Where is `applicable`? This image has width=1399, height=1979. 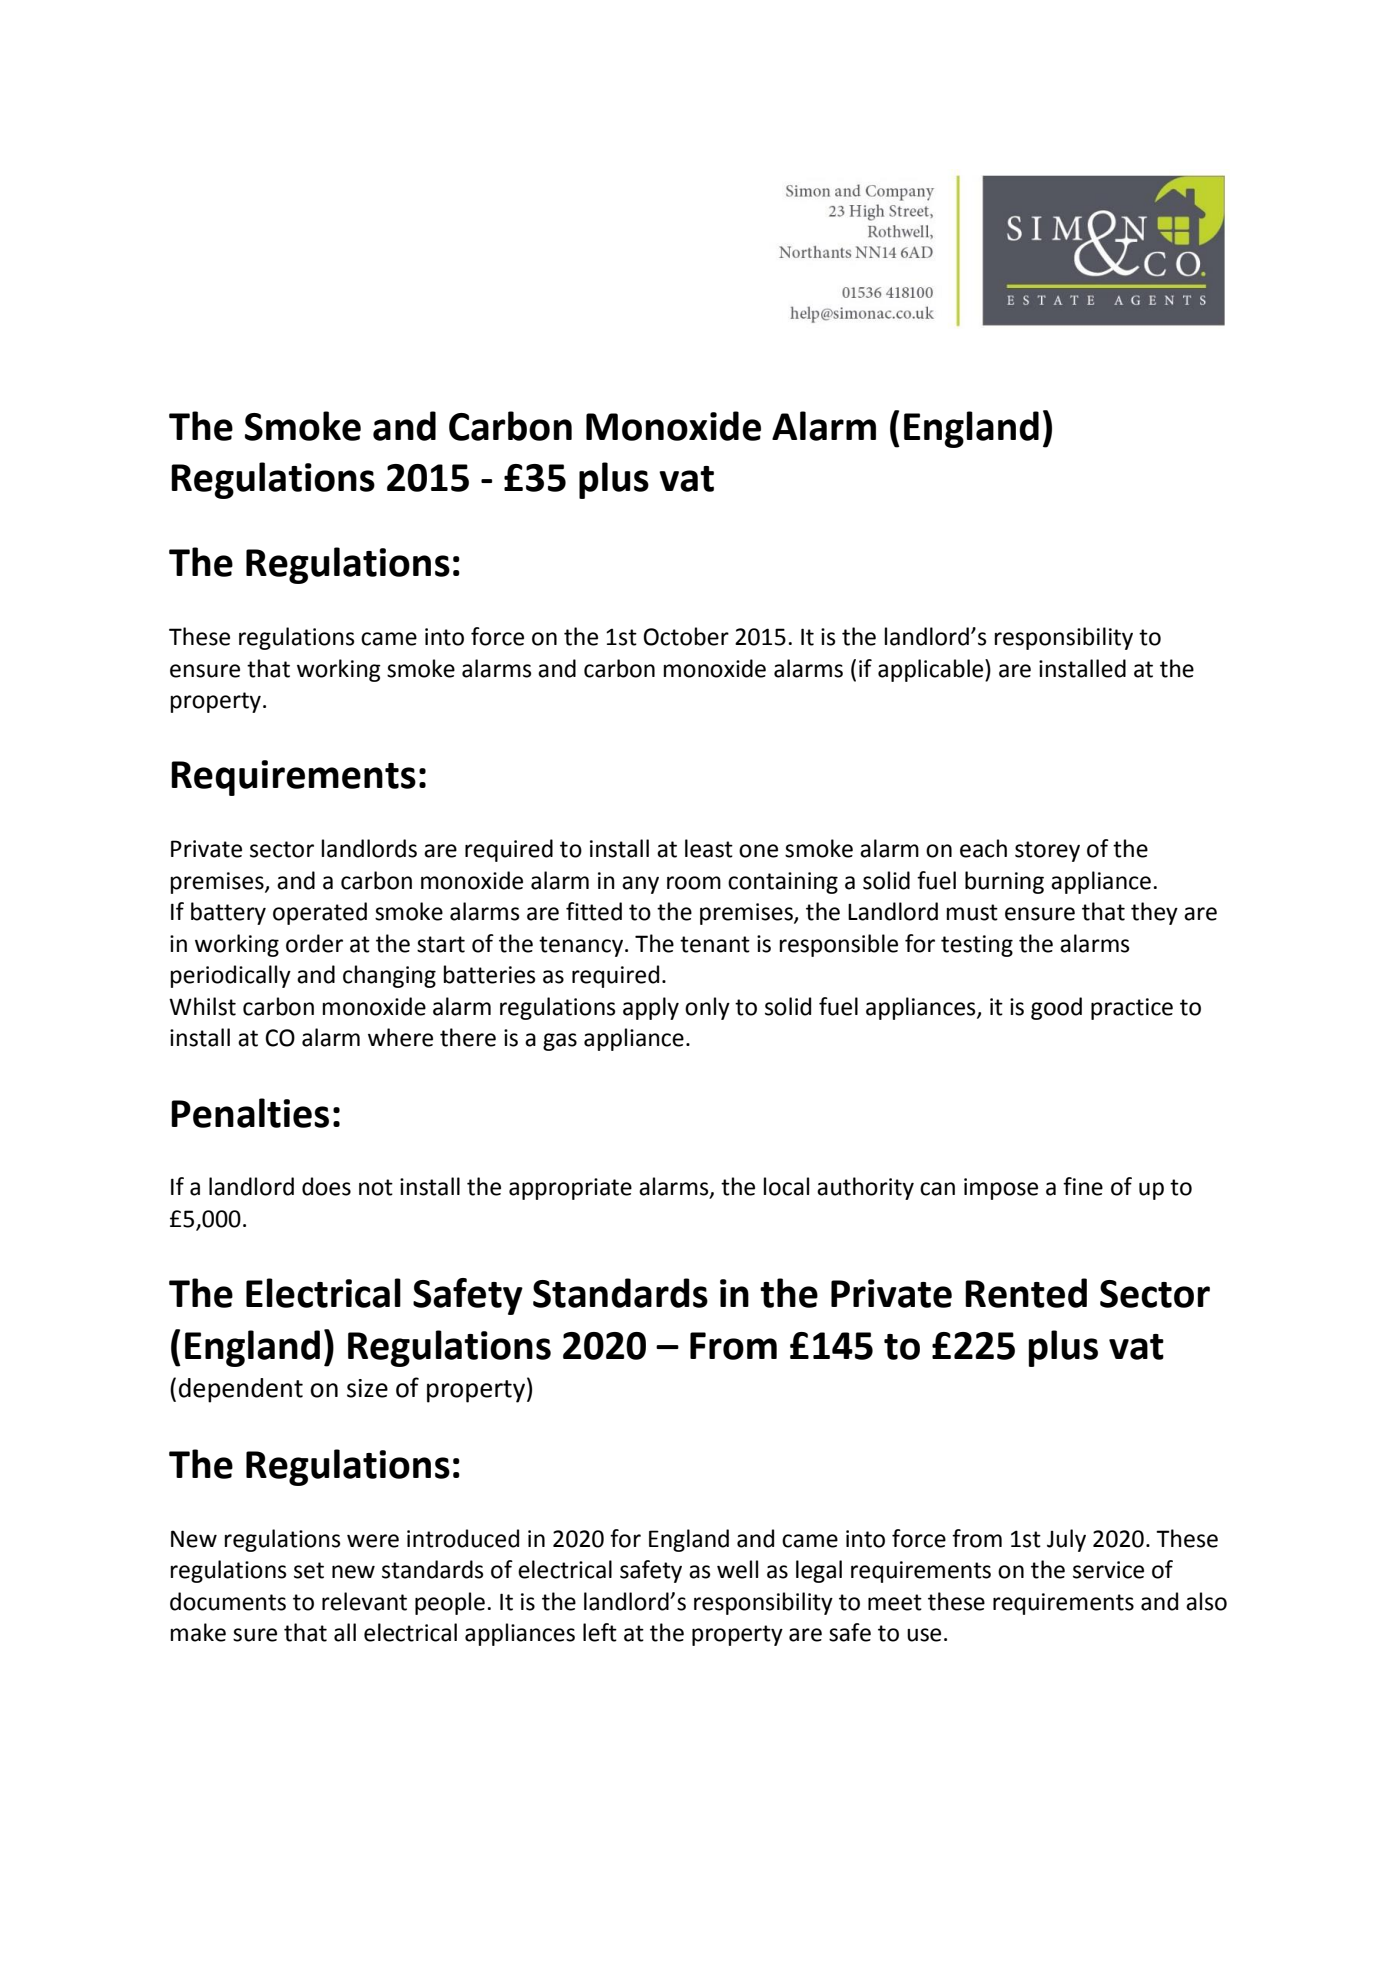
applicable is located at coordinates (932, 670).
